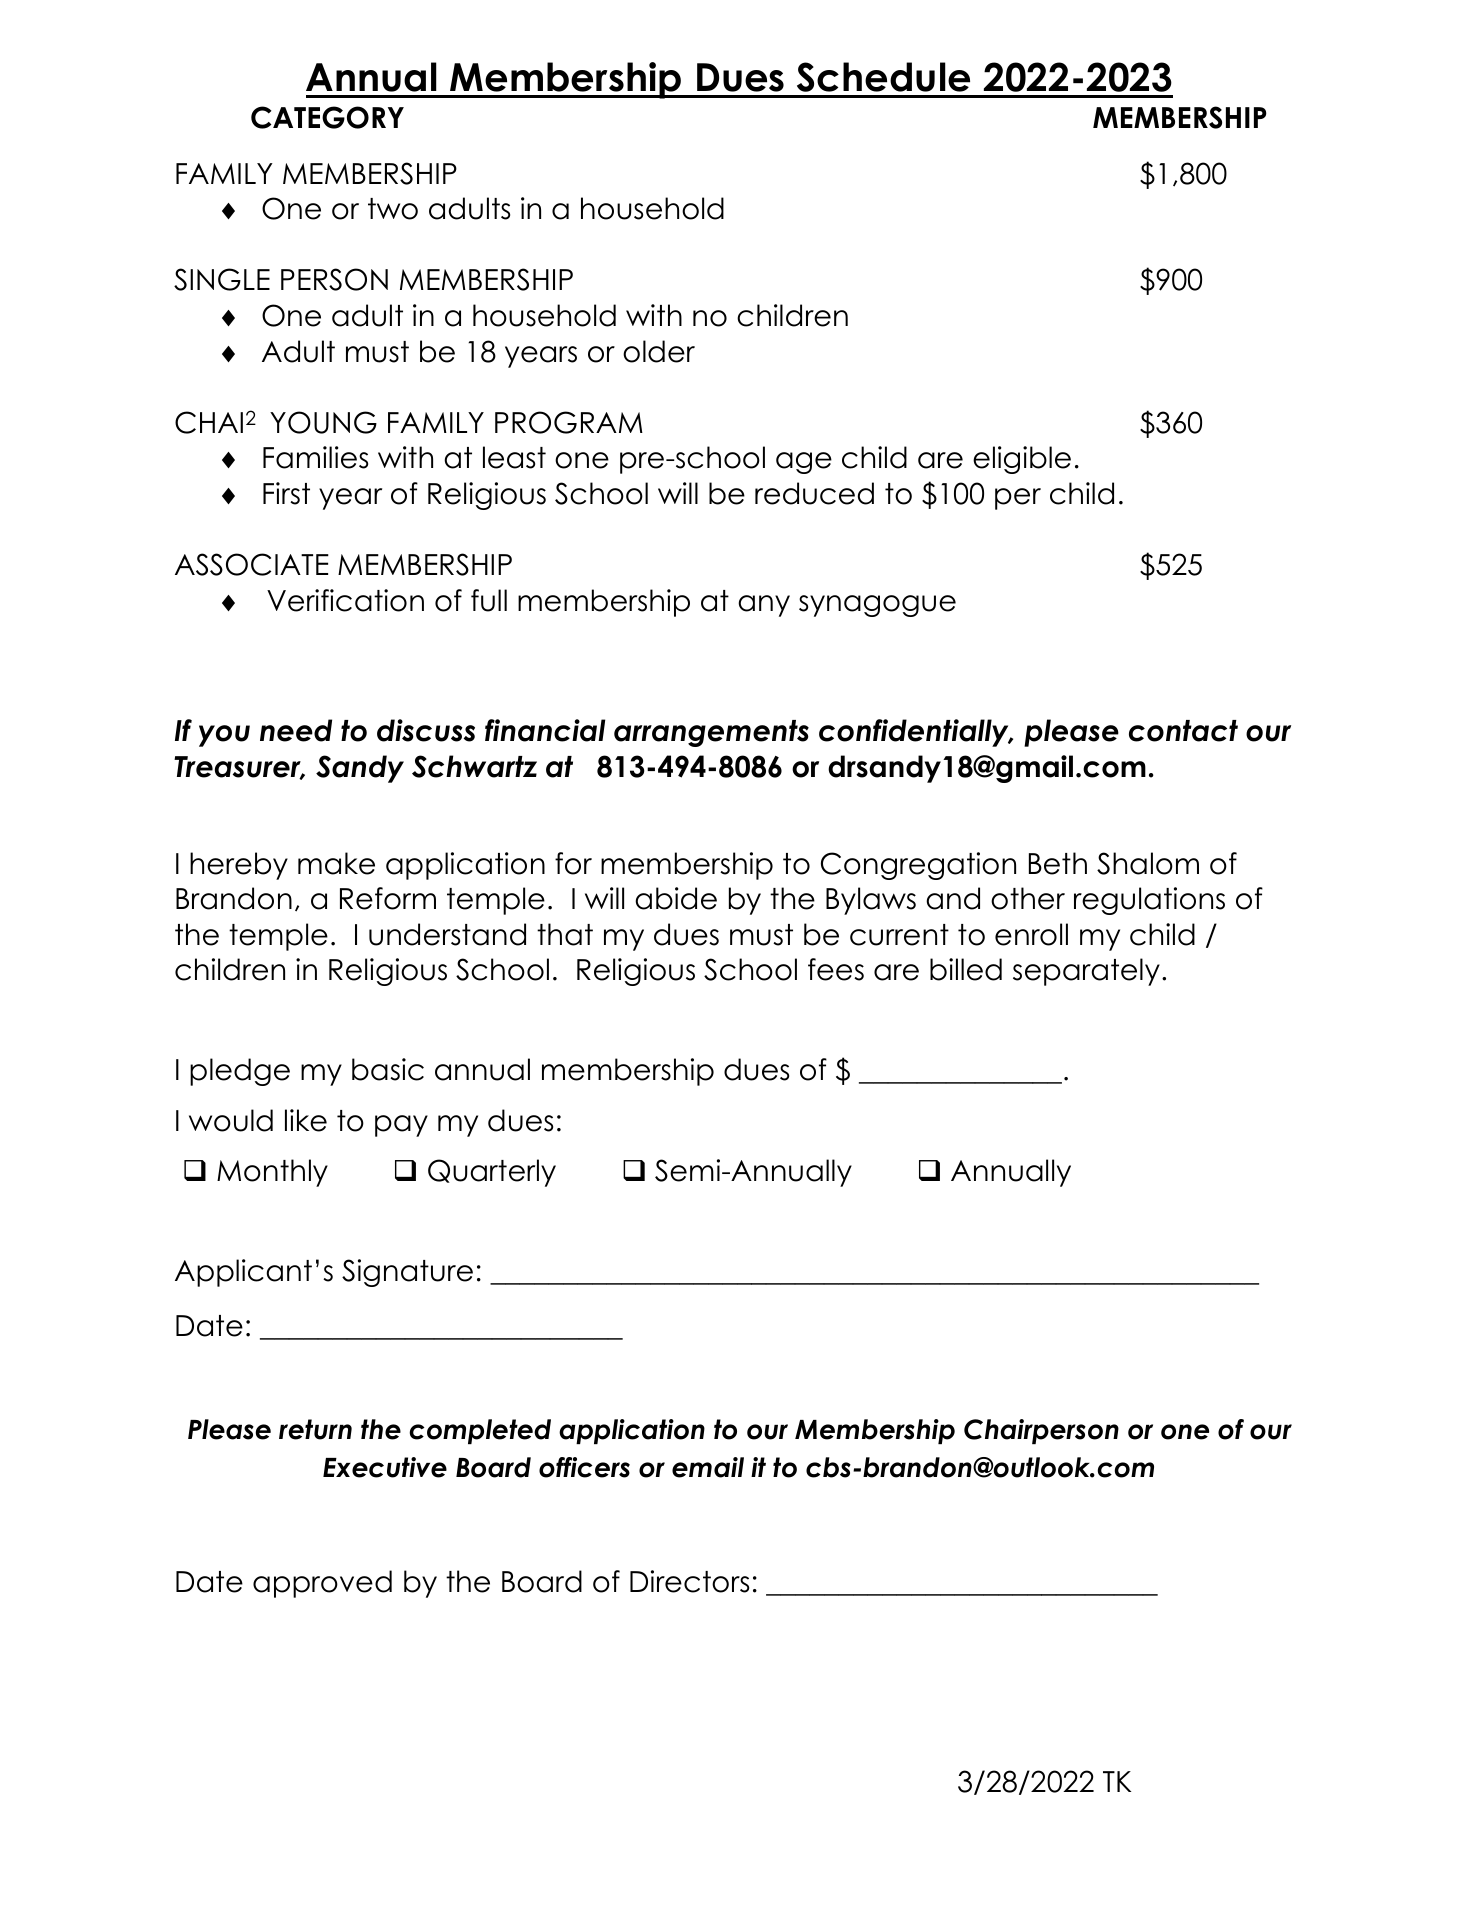 The width and height of the screenshot is (1479, 1914). What do you see at coordinates (345, 600) in the screenshot?
I see `Verification` at bounding box center [345, 600].
